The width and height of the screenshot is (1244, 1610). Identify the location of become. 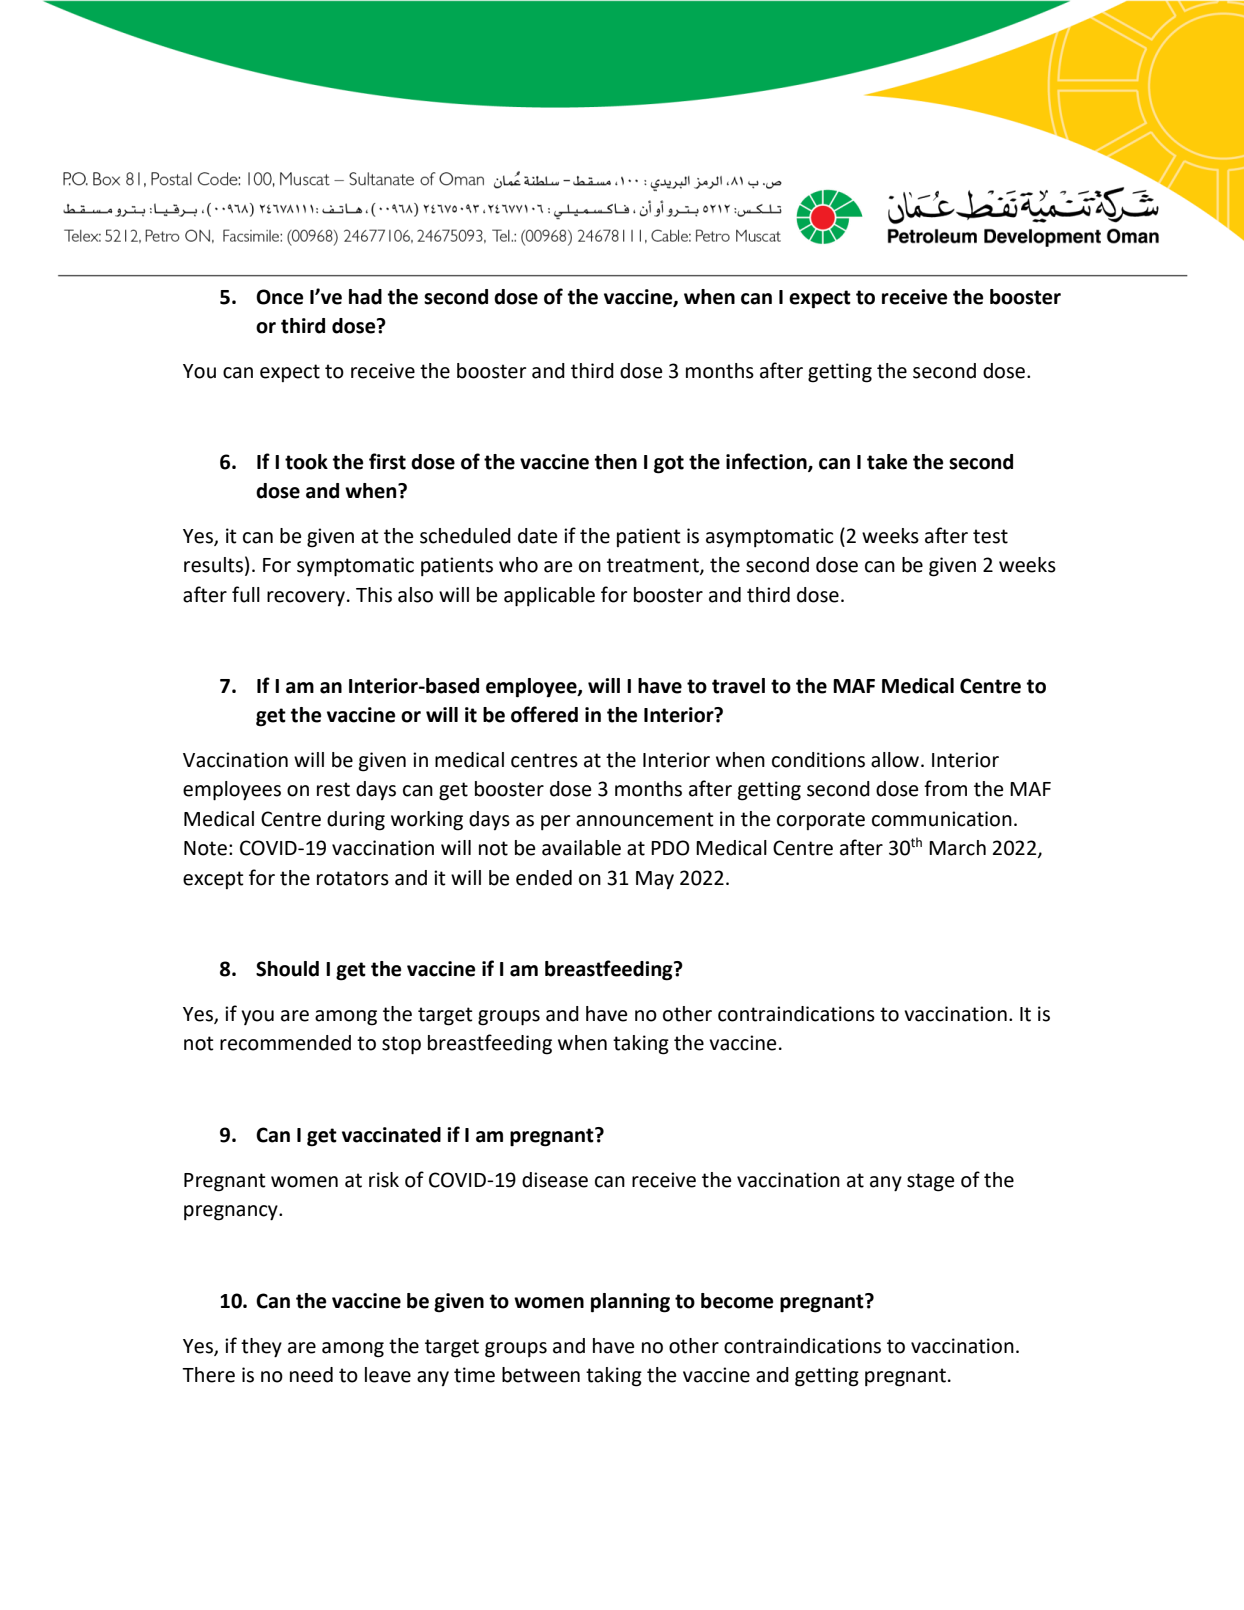
(737, 1301).
